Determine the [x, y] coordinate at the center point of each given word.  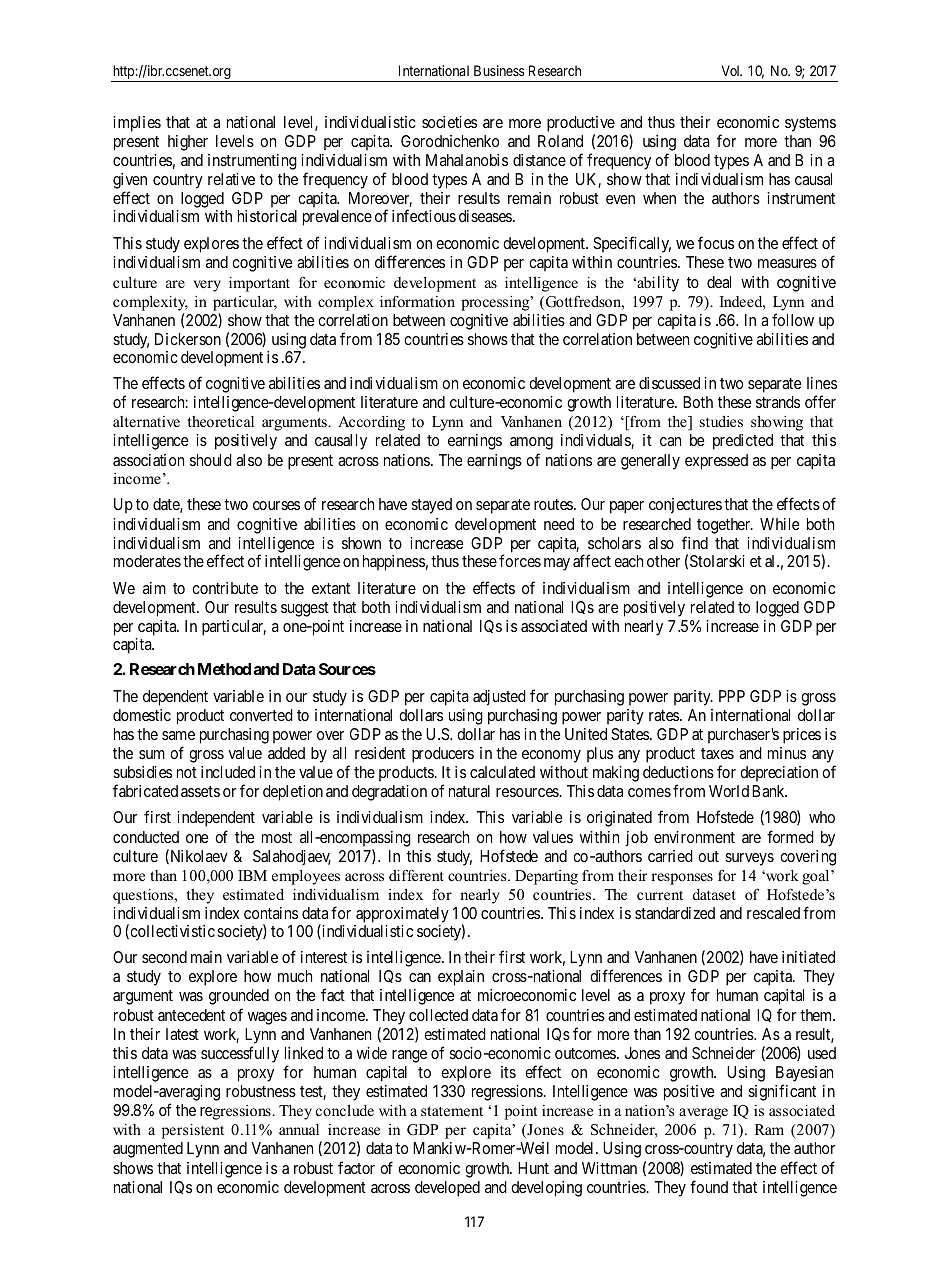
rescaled [773, 913]
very [207, 286]
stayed [431, 506]
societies [449, 122]
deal [719, 282]
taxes [717, 753]
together [725, 526]
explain [461, 978]
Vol [732, 70]
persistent [193, 1131]
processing [496, 303]
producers [443, 755]
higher [188, 143]
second [164, 957]
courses [276, 505]
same [178, 735]
